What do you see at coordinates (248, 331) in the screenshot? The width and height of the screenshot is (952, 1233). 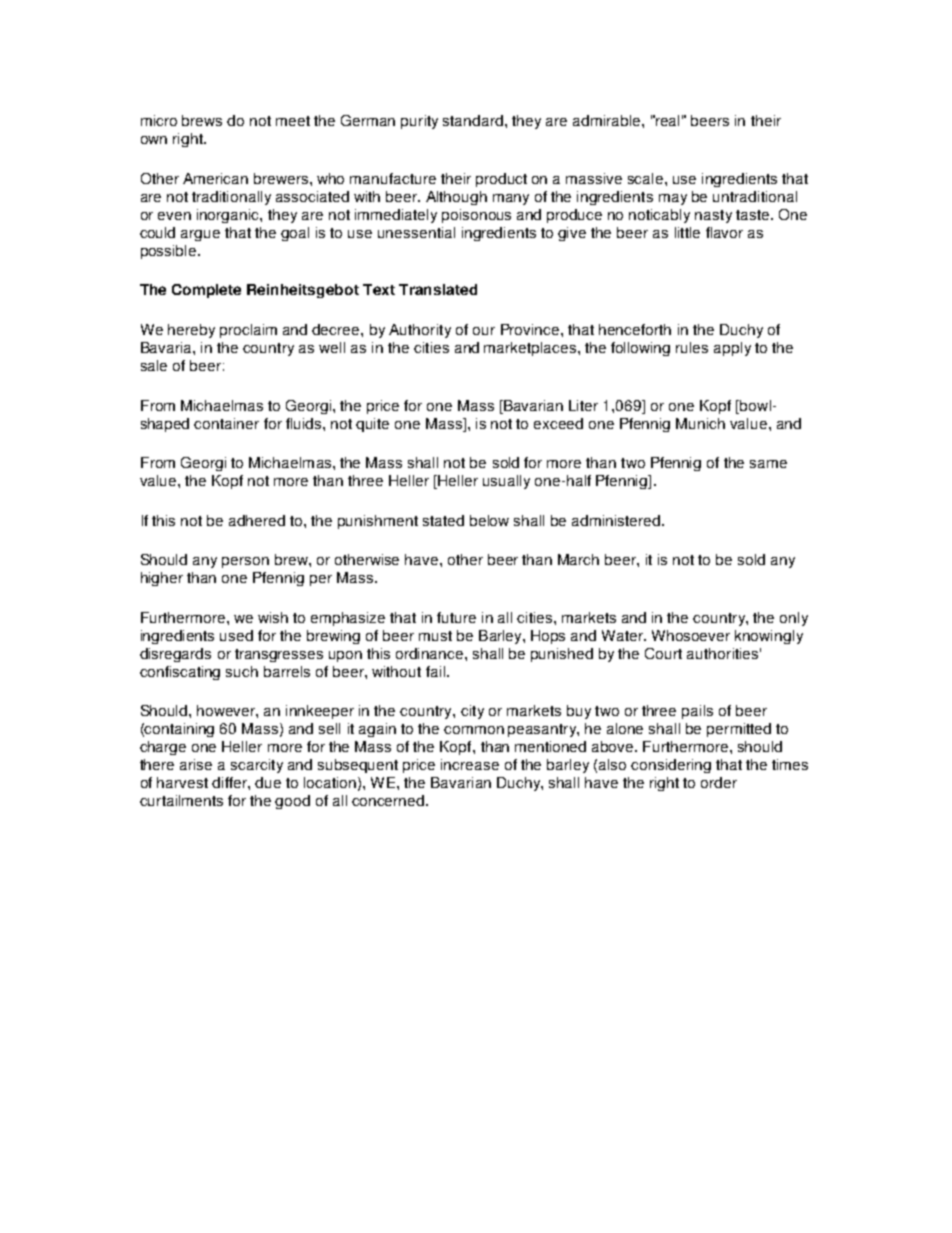 I see `proclaim` at bounding box center [248, 331].
